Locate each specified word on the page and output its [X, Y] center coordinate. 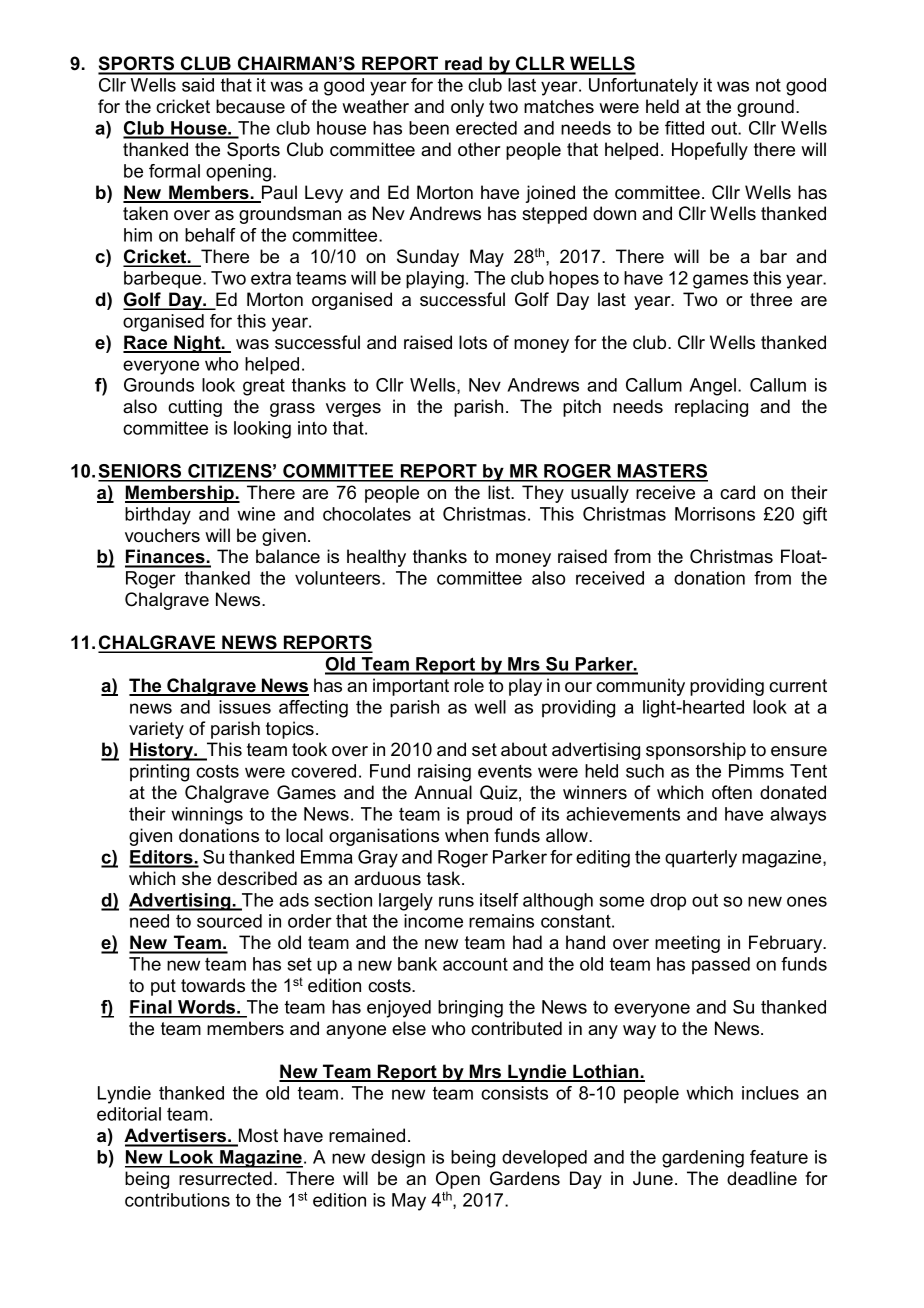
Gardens [525, 1178]
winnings [207, 816]
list [500, 492]
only [467, 108]
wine [256, 514]
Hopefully [710, 151]
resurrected [225, 1178]
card [737, 492]
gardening [703, 1159]
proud [489, 815]
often [732, 792]
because [250, 106]
